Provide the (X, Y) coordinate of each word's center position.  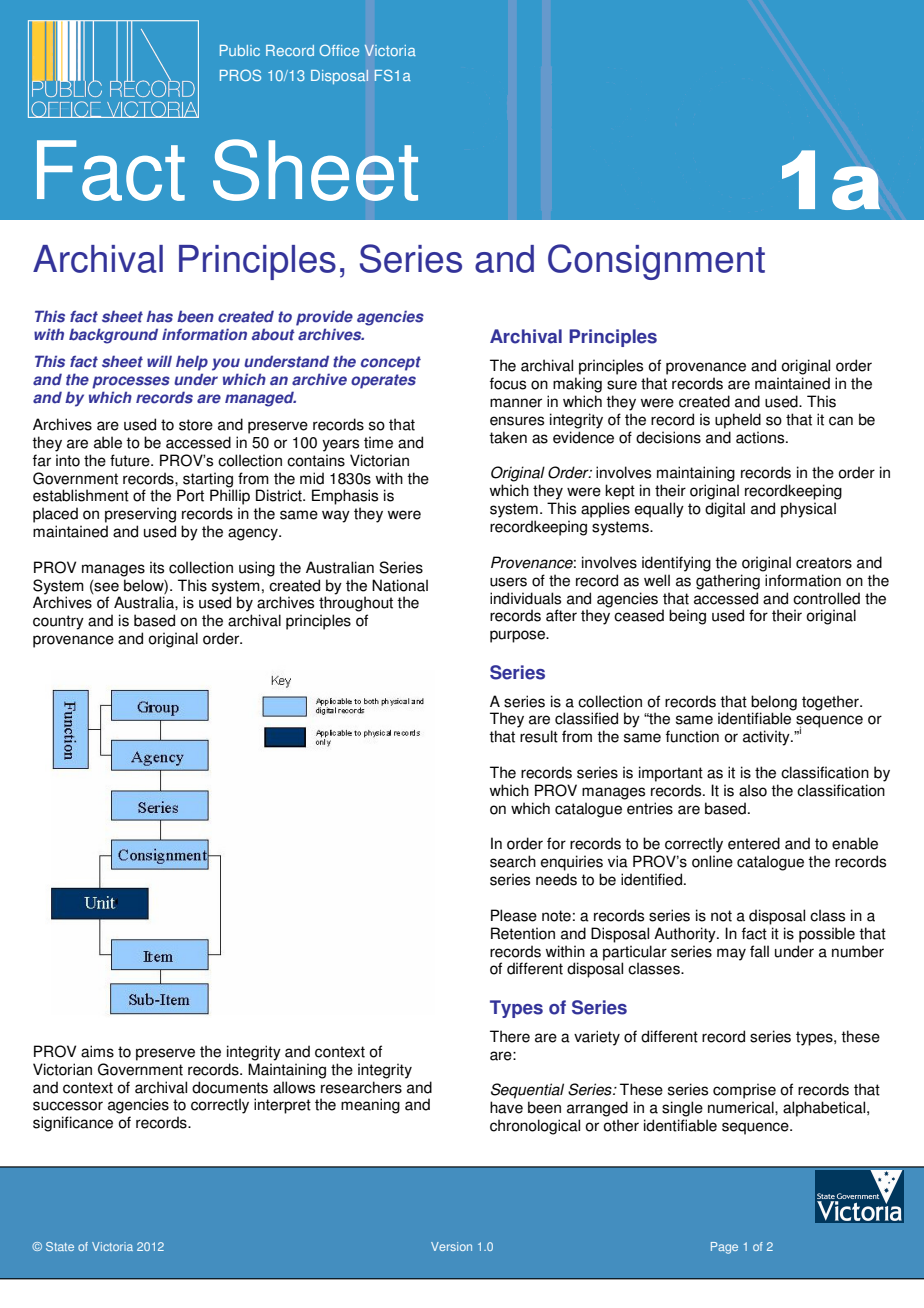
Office (339, 50)
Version (451, 1246)
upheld (738, 421)
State (60, 1246)
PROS (240, 75)
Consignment (656, 262)
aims (97, 1051)
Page (724, 1248)
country (58, 622)
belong (774, 703)
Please (514, 915)
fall (759, 951)
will (159, 361)
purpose (518, 636)
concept (391, 363)
